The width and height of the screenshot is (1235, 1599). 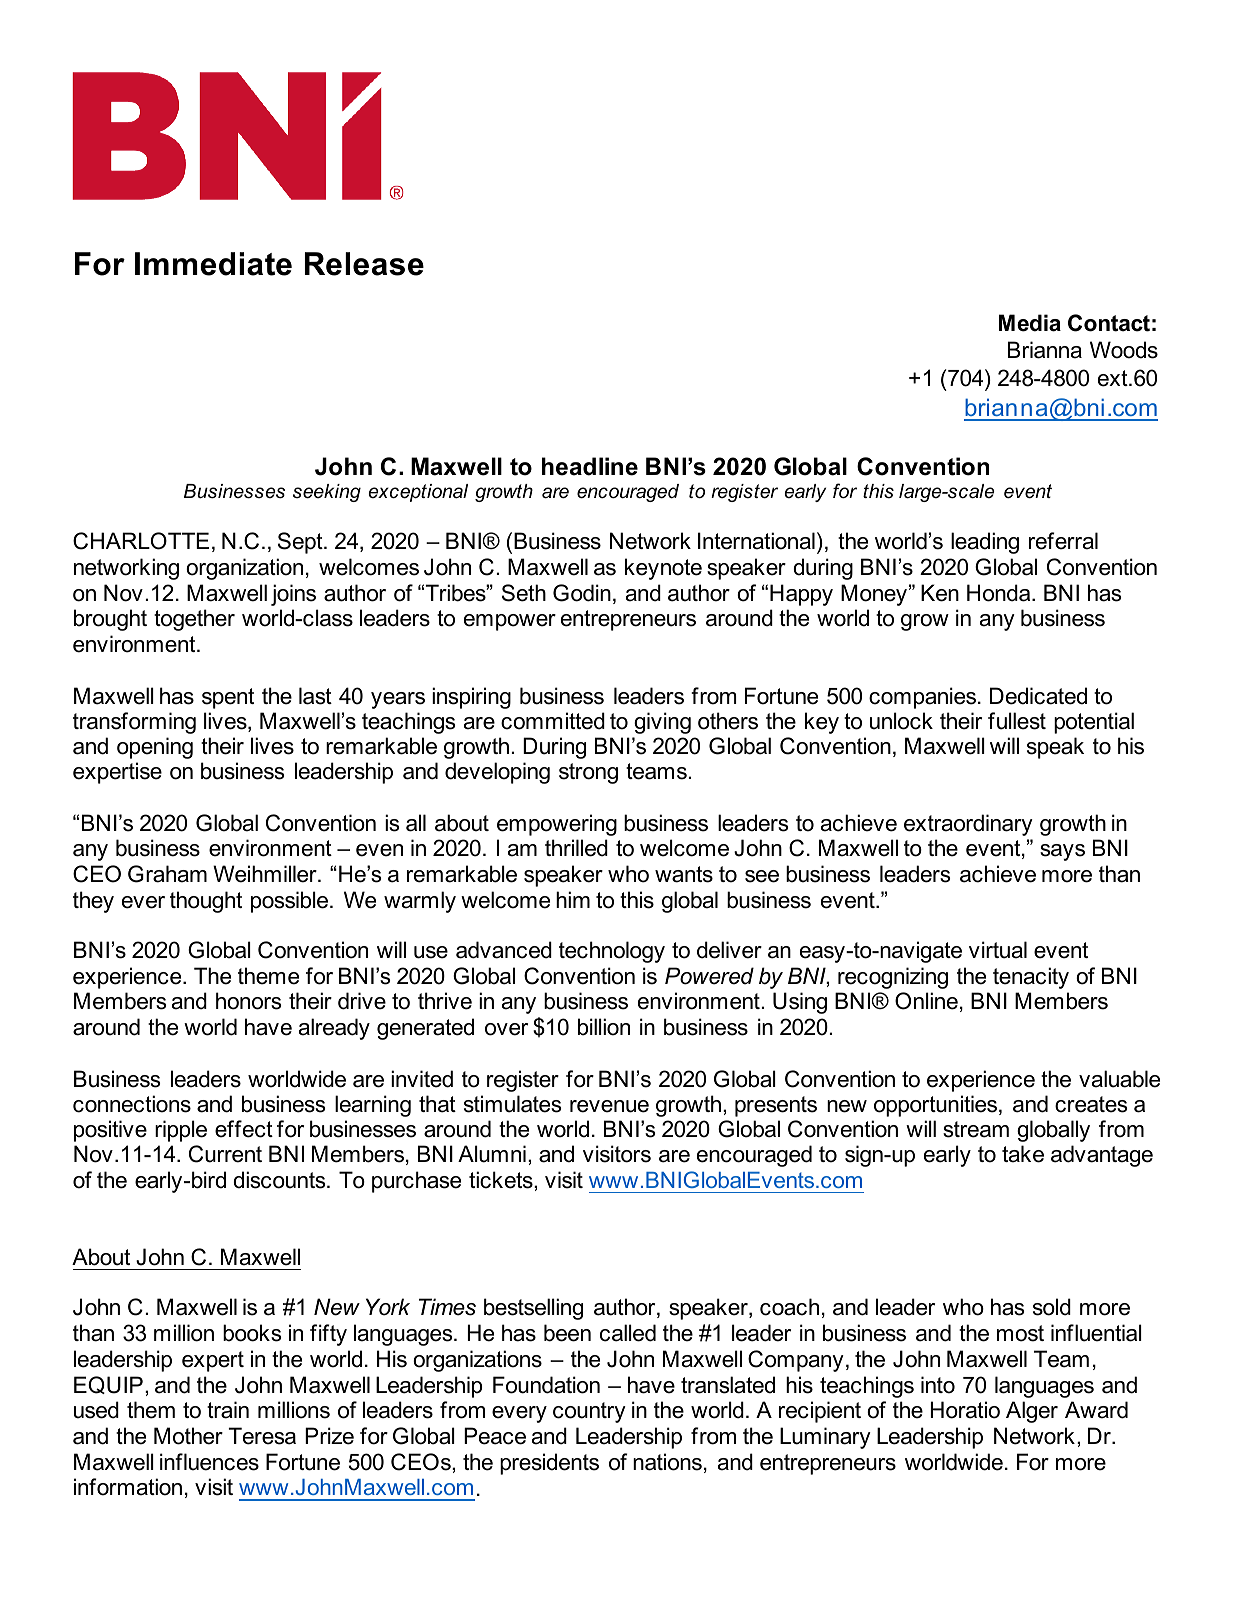 What do you see at coordinates (364, 264) in the screenshot?
I see `Release` at bounding box center [364, 264].
